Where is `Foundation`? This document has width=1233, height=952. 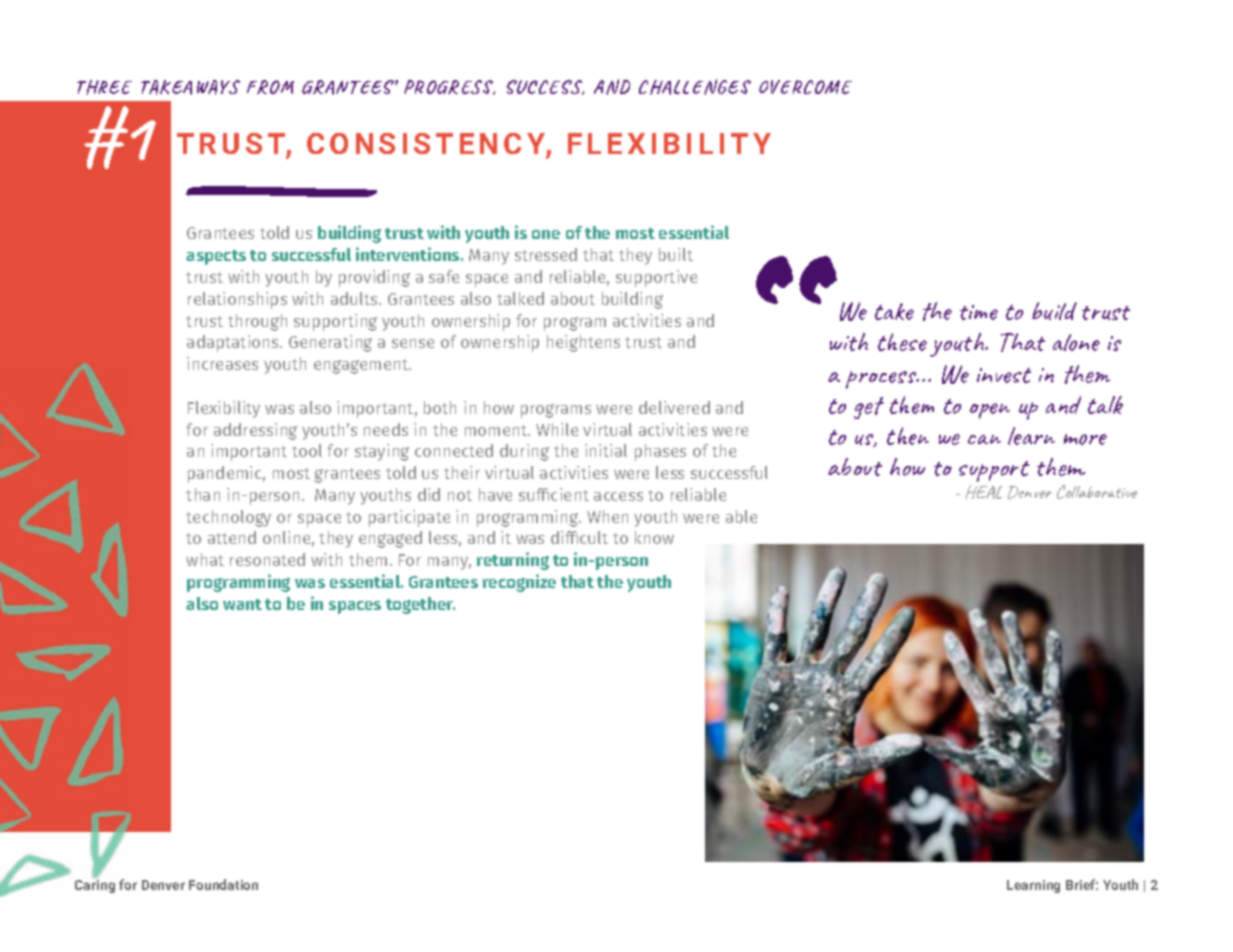 Foundation is located at coordinates (223, 884).
